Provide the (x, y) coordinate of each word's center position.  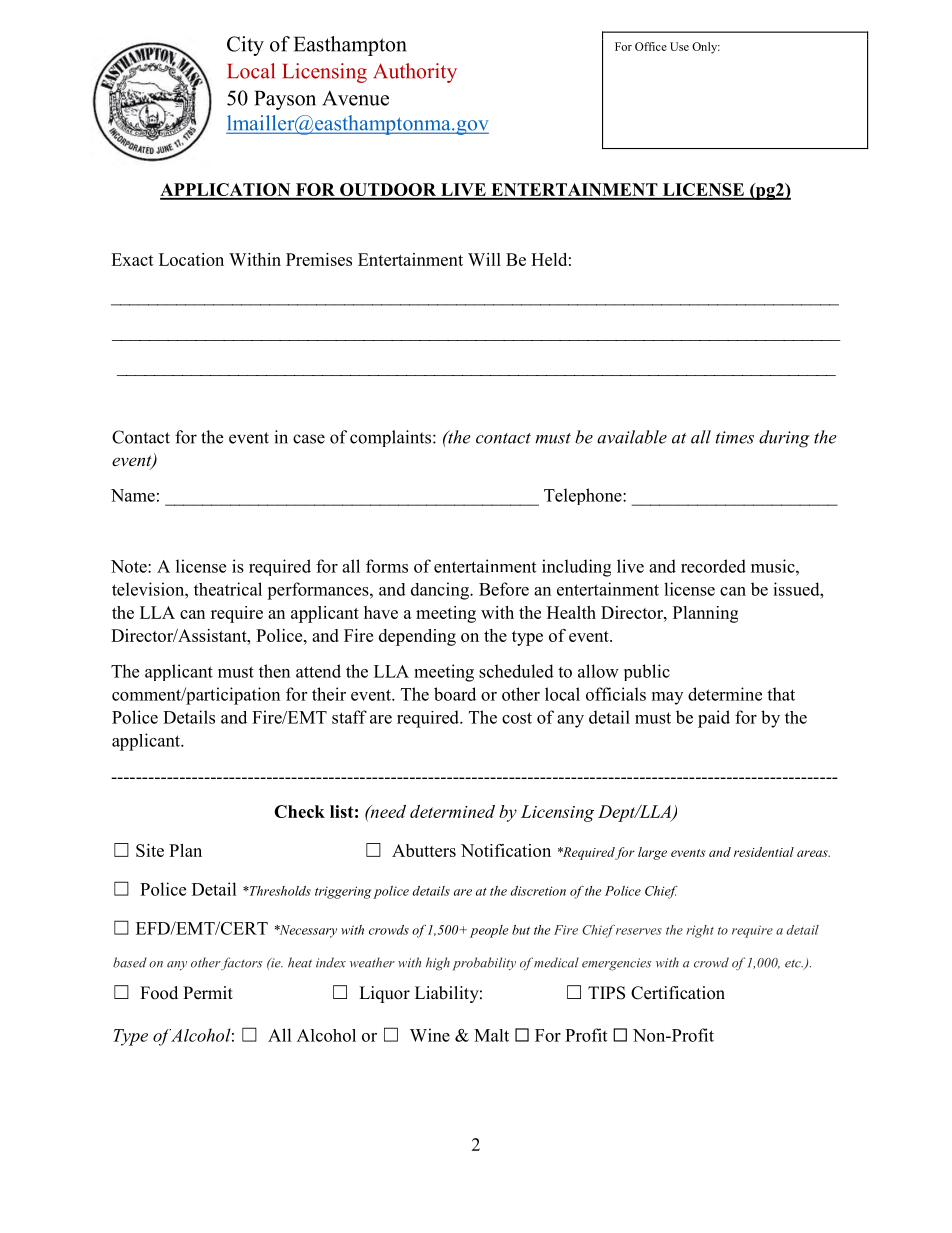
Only (706, 48)
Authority (415, 73)
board (455, 694)
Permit (208, 993)
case (309, 439)
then (274, 671)
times (735, 437)
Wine (430, 1035)
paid (714, 719)
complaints (392, 438)
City (245, 46)
